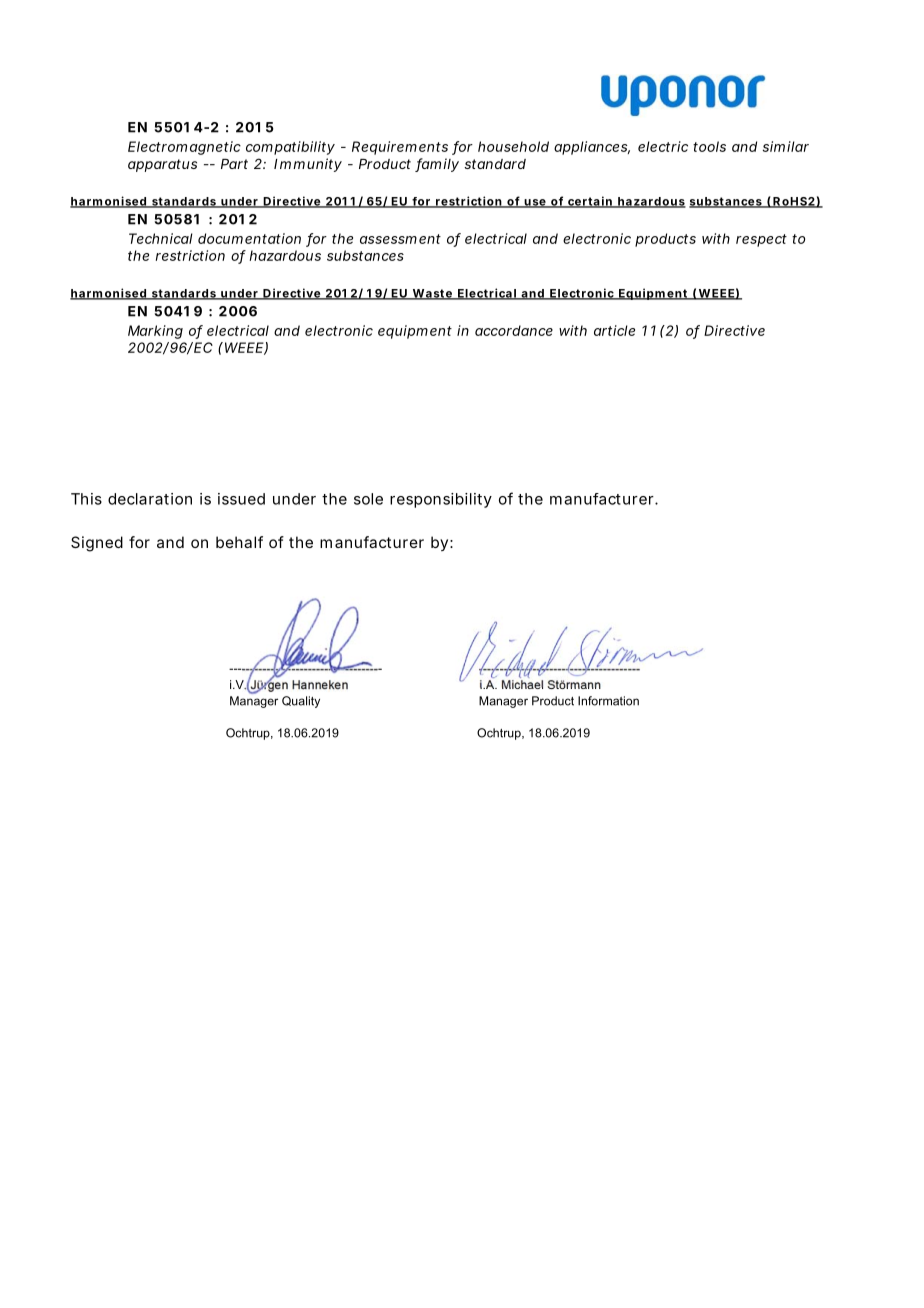 This image has width=924, height=1308. Describe the element at coordinates (709, 146) in the image. I see `tools` at that location.
